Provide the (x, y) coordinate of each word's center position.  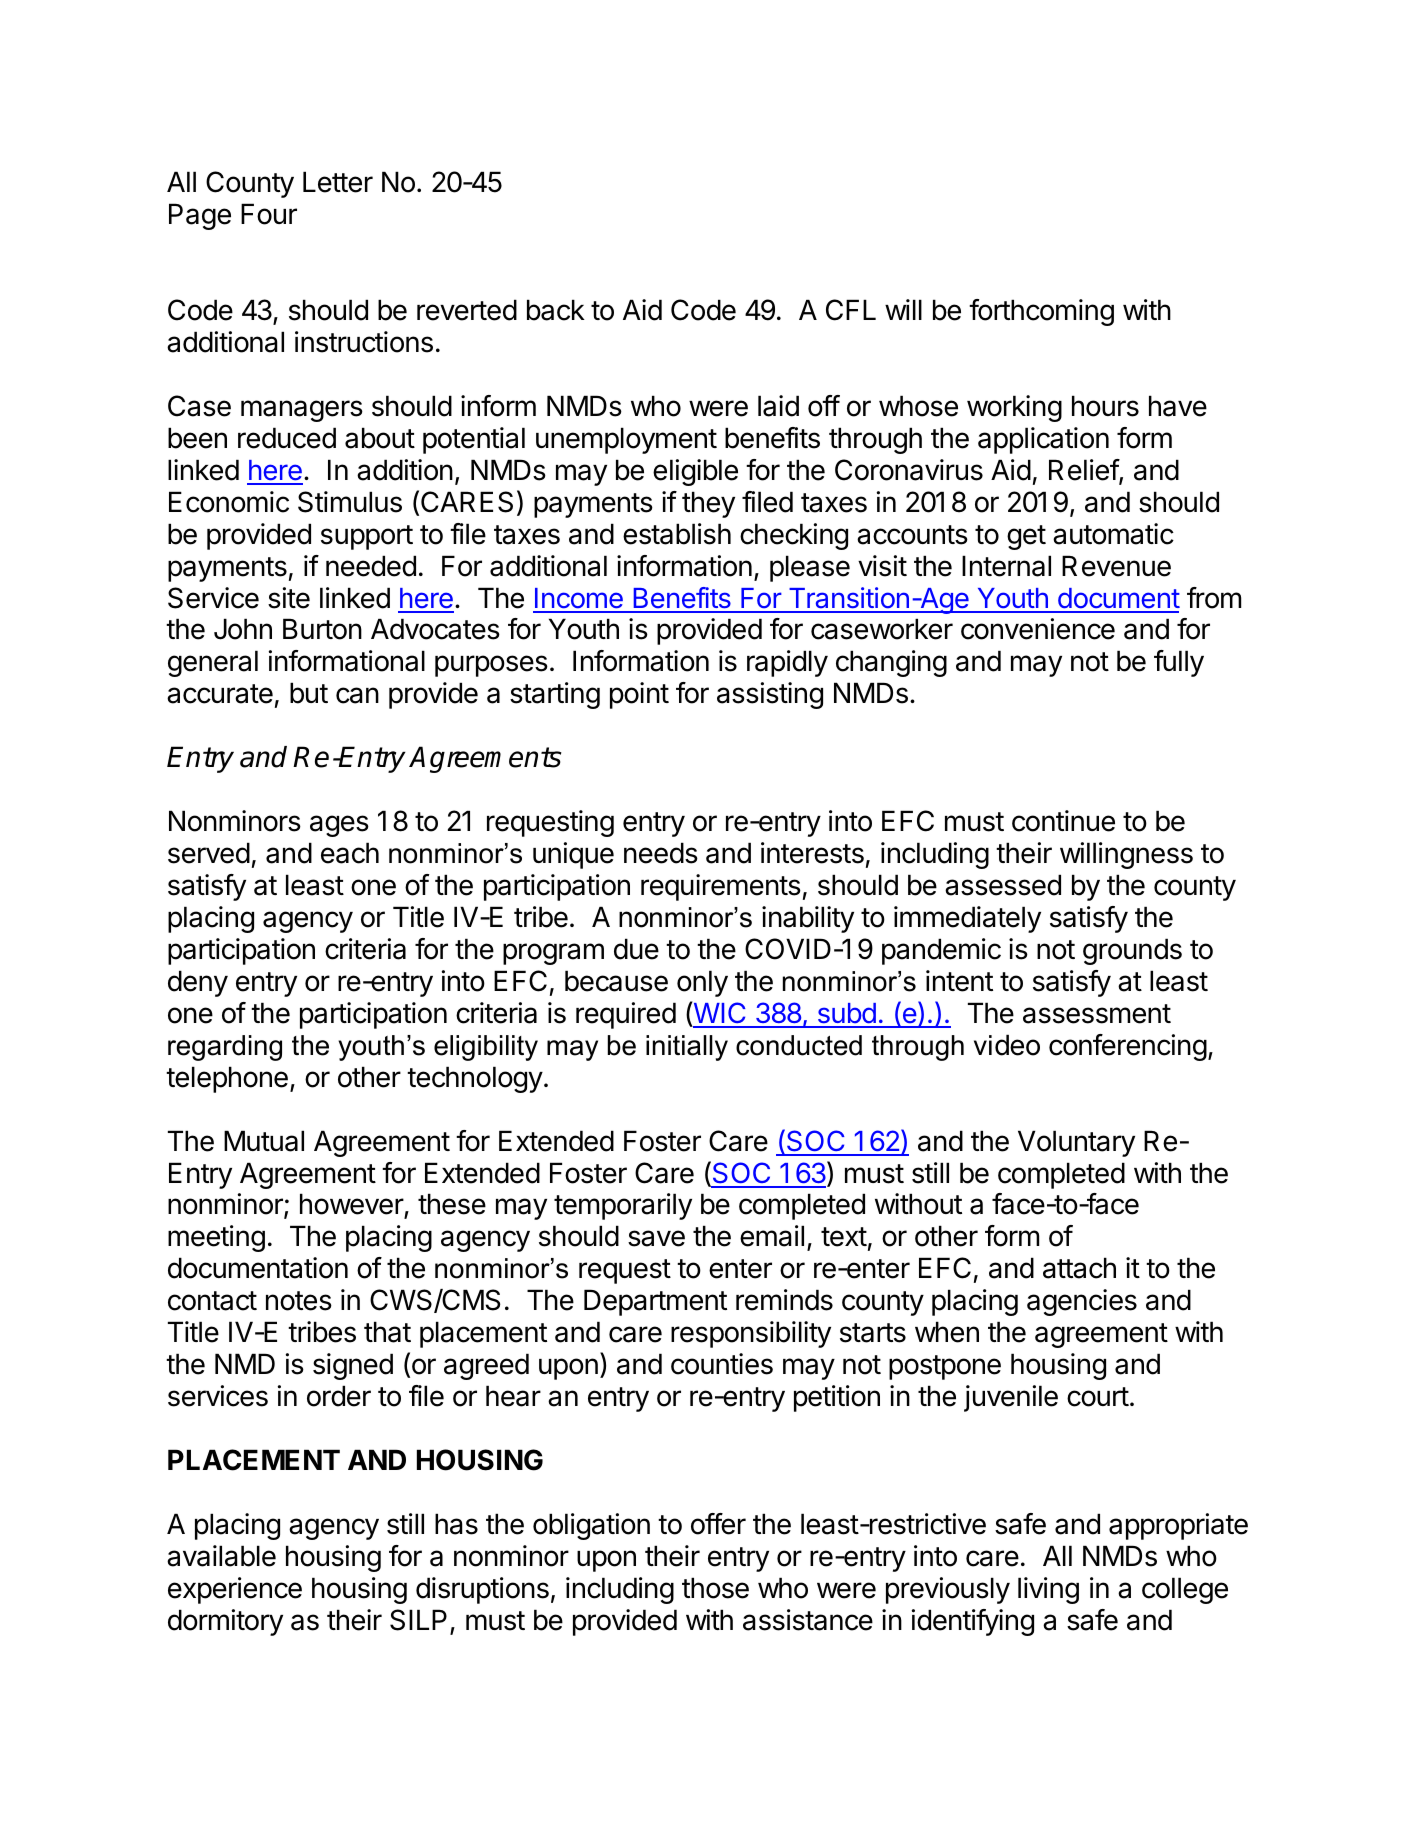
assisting (770, 695)
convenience (1038, 629)
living (1048, 1590)
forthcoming (1041, 312)
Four (269, 214)
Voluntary (1076, 1143)
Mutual (264, 1141)
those (715, 1588)
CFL (851, 310)
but (309, 693)
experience (235, 1590)
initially (687, 1048)
